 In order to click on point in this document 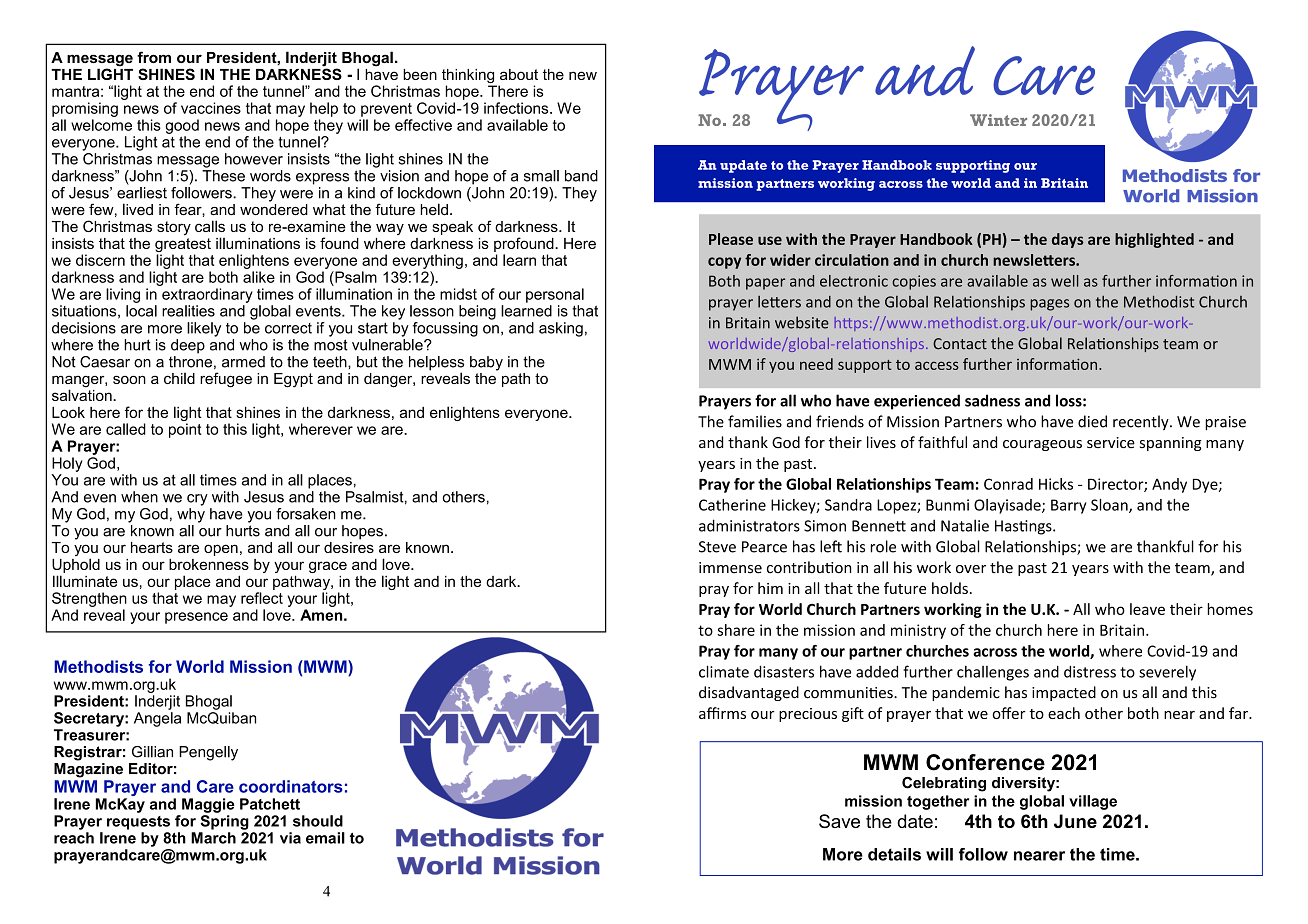, I will do `click(185, 430)`.
